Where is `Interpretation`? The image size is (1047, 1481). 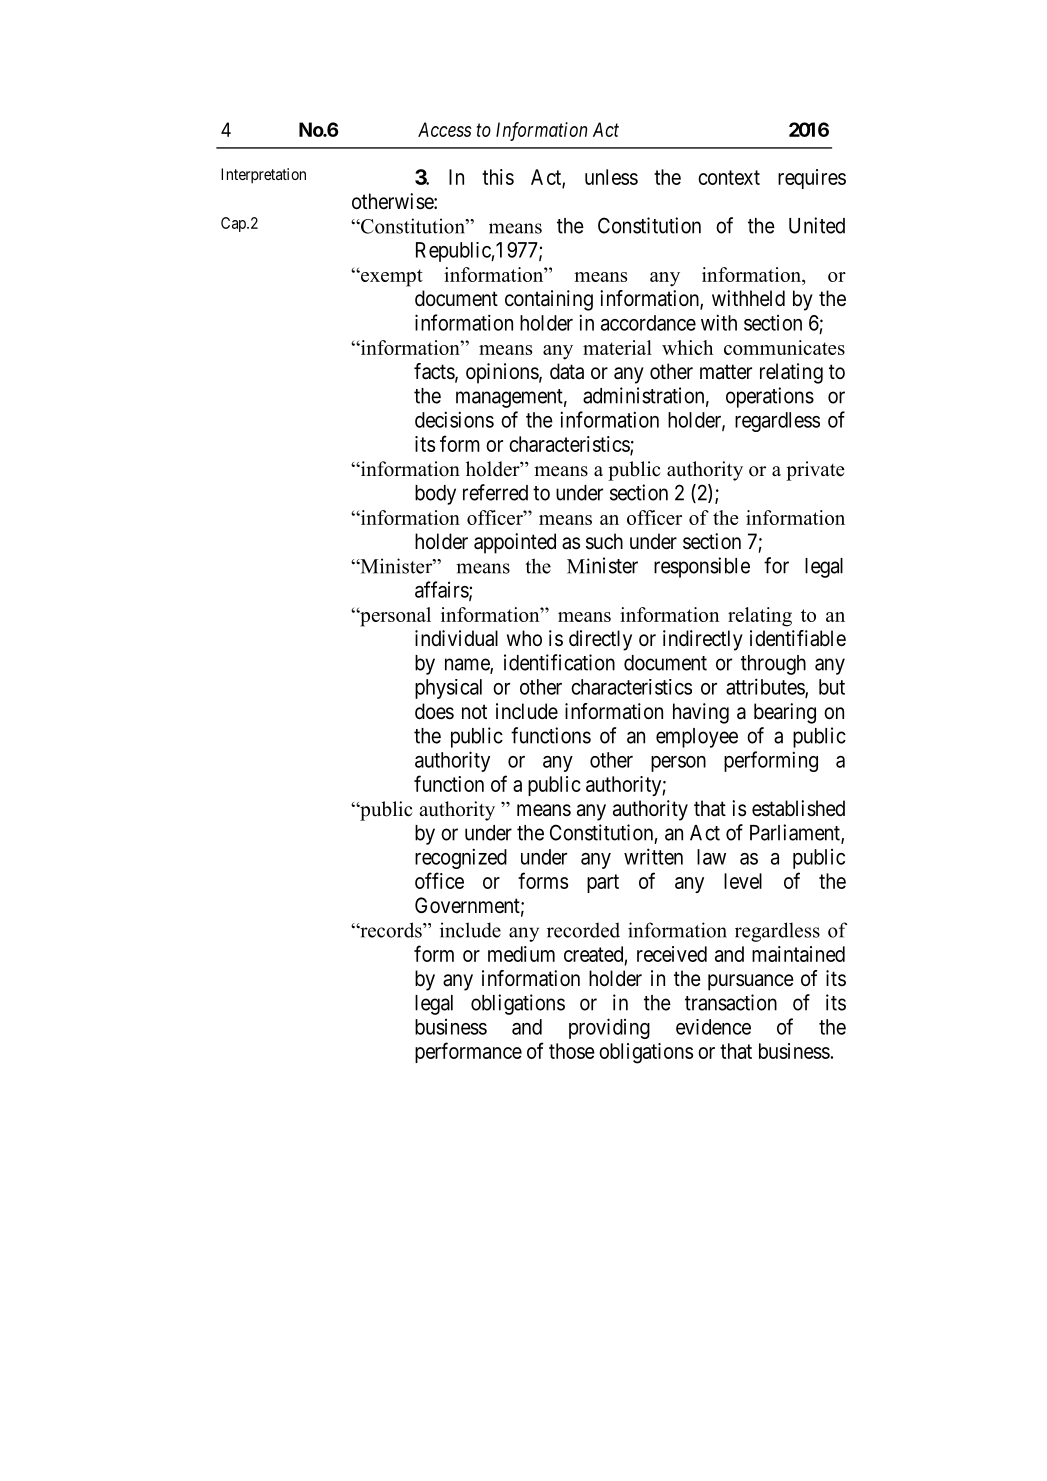 Interpretation is located at coordinates (263, 176).
